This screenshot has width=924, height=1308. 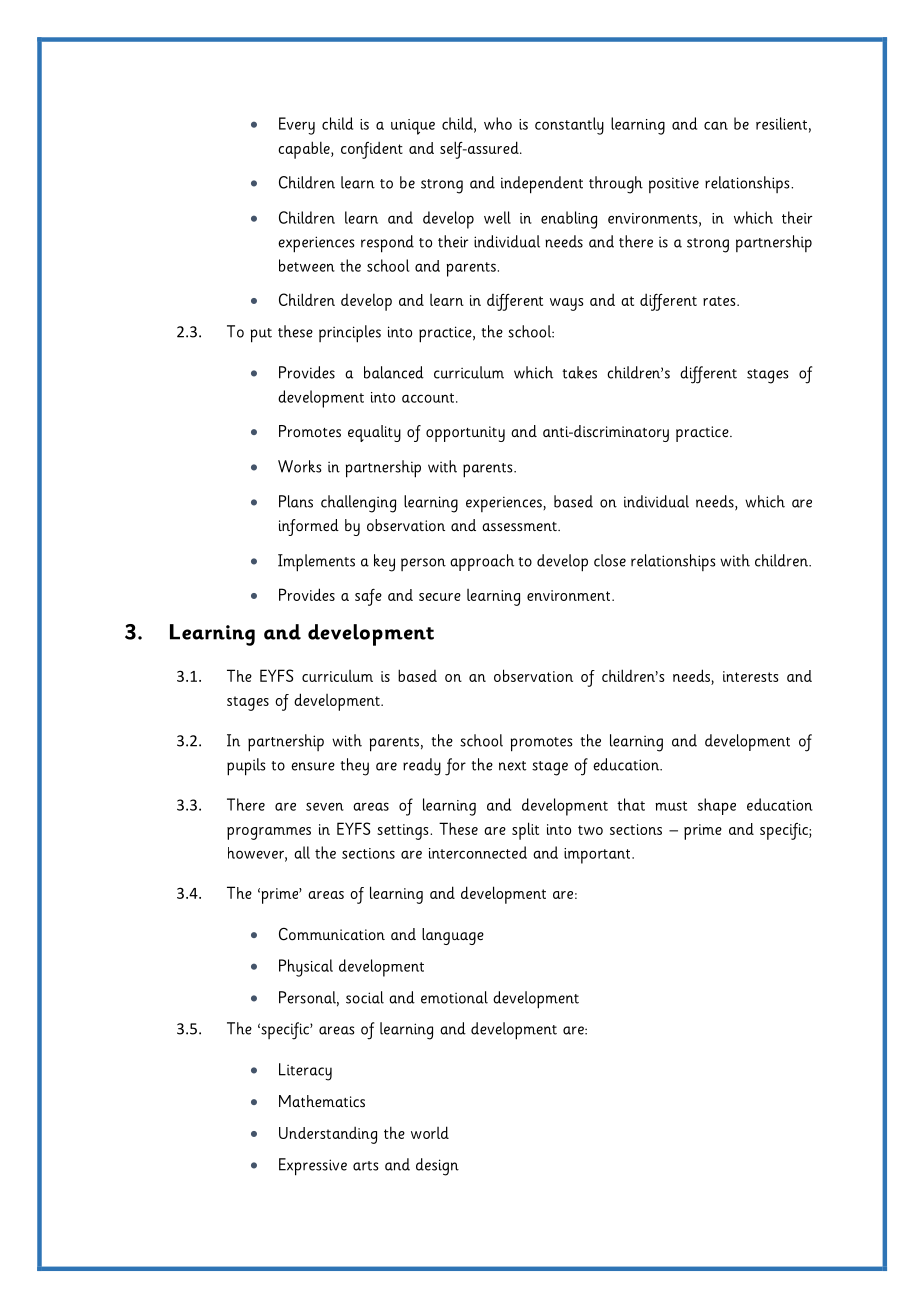 What do you see at coordinates (305, 150) in the screenshot?
I see `capable` at bounding box center [305, 150].
